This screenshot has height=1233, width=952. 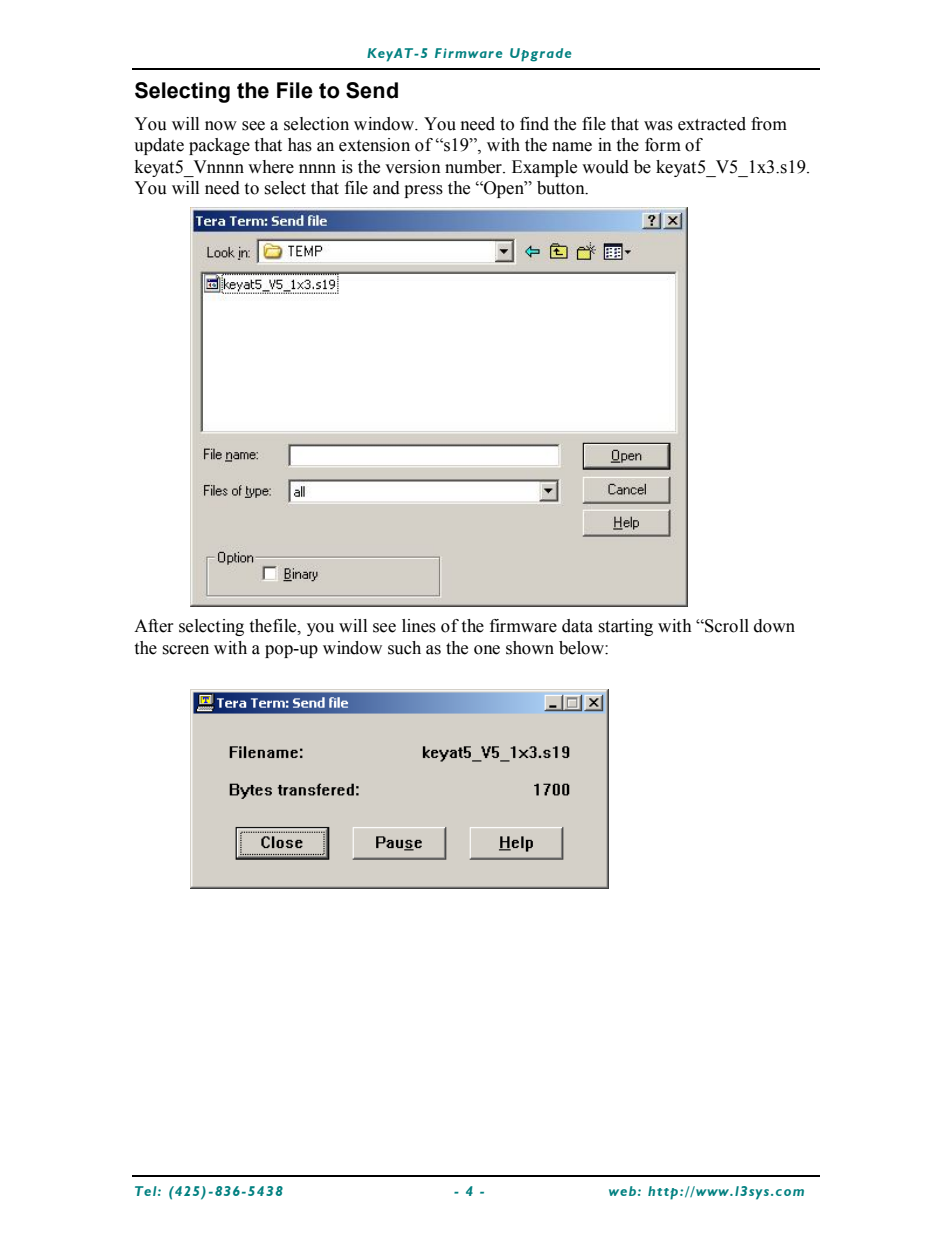 What do you see at coordinates (423, 191) in the screenshot?
I see `press` at bounding box center [423, 191].
